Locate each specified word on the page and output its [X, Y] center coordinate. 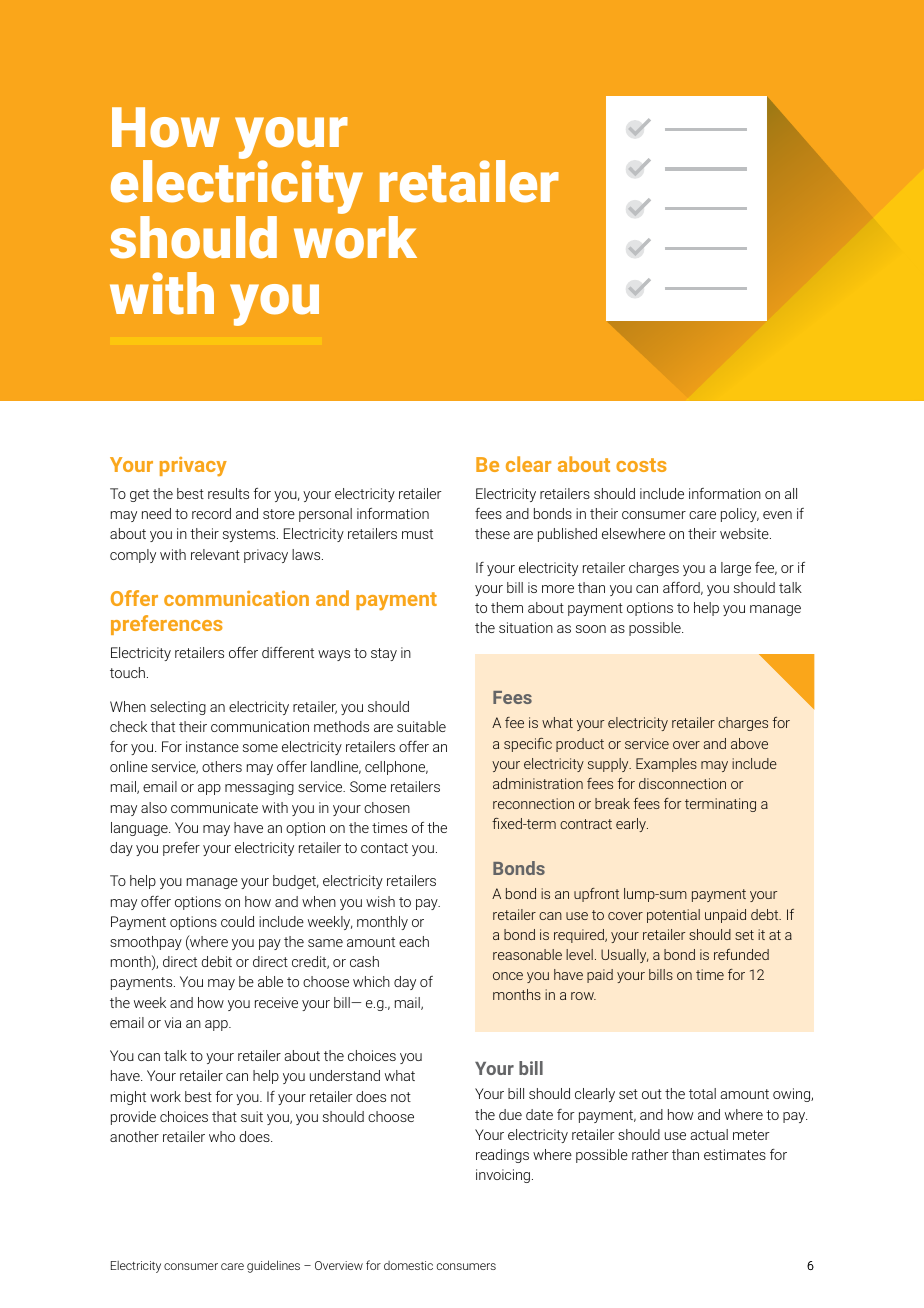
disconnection [682, 783]
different [288, 652]
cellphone [396, 768]
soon [591, 629]
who [222, 1136]
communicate [214, 807]
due [510, 1114]
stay [384, 654]
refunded [741, 954]
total [702, 1093]
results [228, 493]
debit [217, 961]
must [417, 534]
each [414, 941]
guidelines [273, 1266]
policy [740, 515]
